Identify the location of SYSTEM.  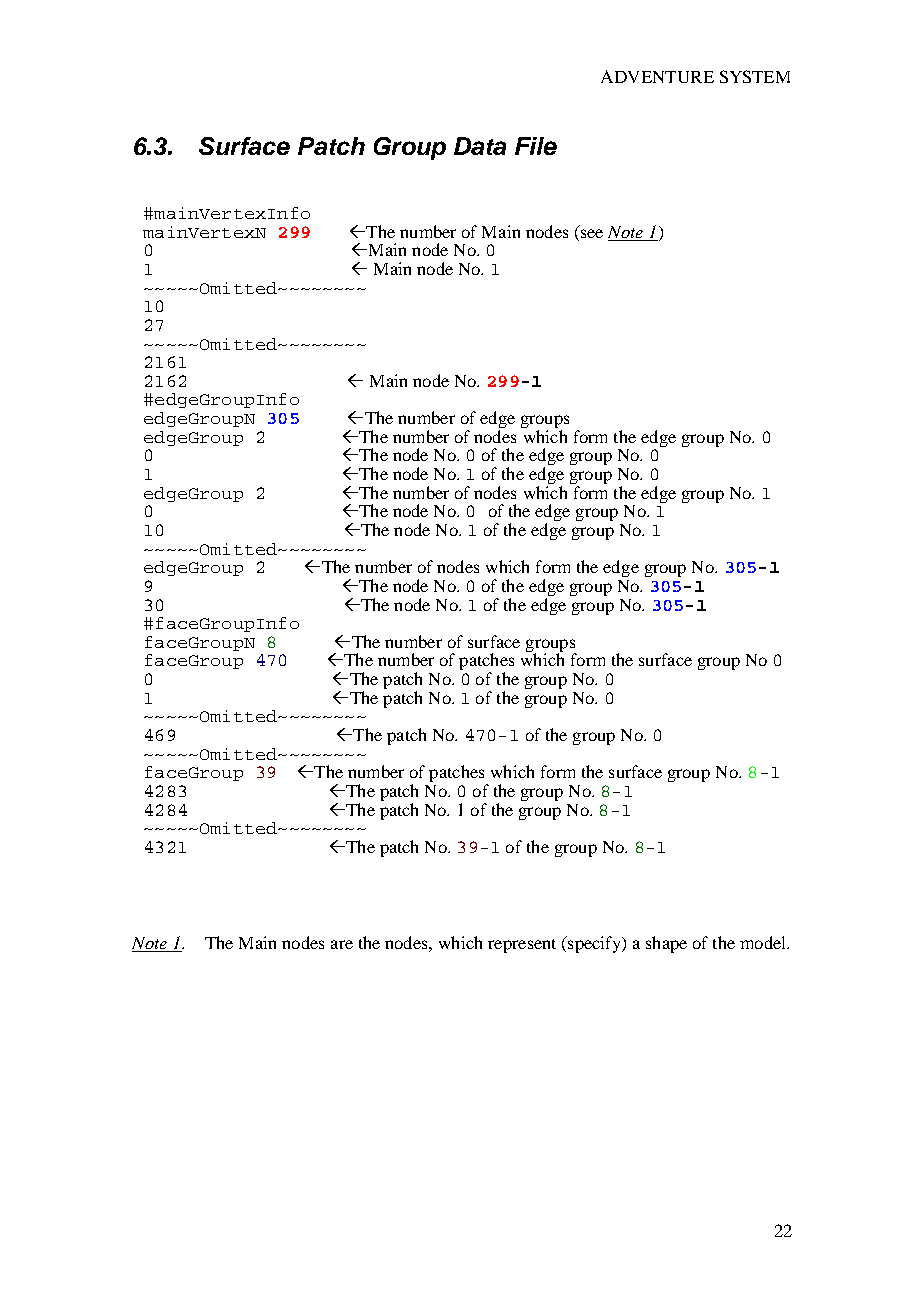
(755, 76).
